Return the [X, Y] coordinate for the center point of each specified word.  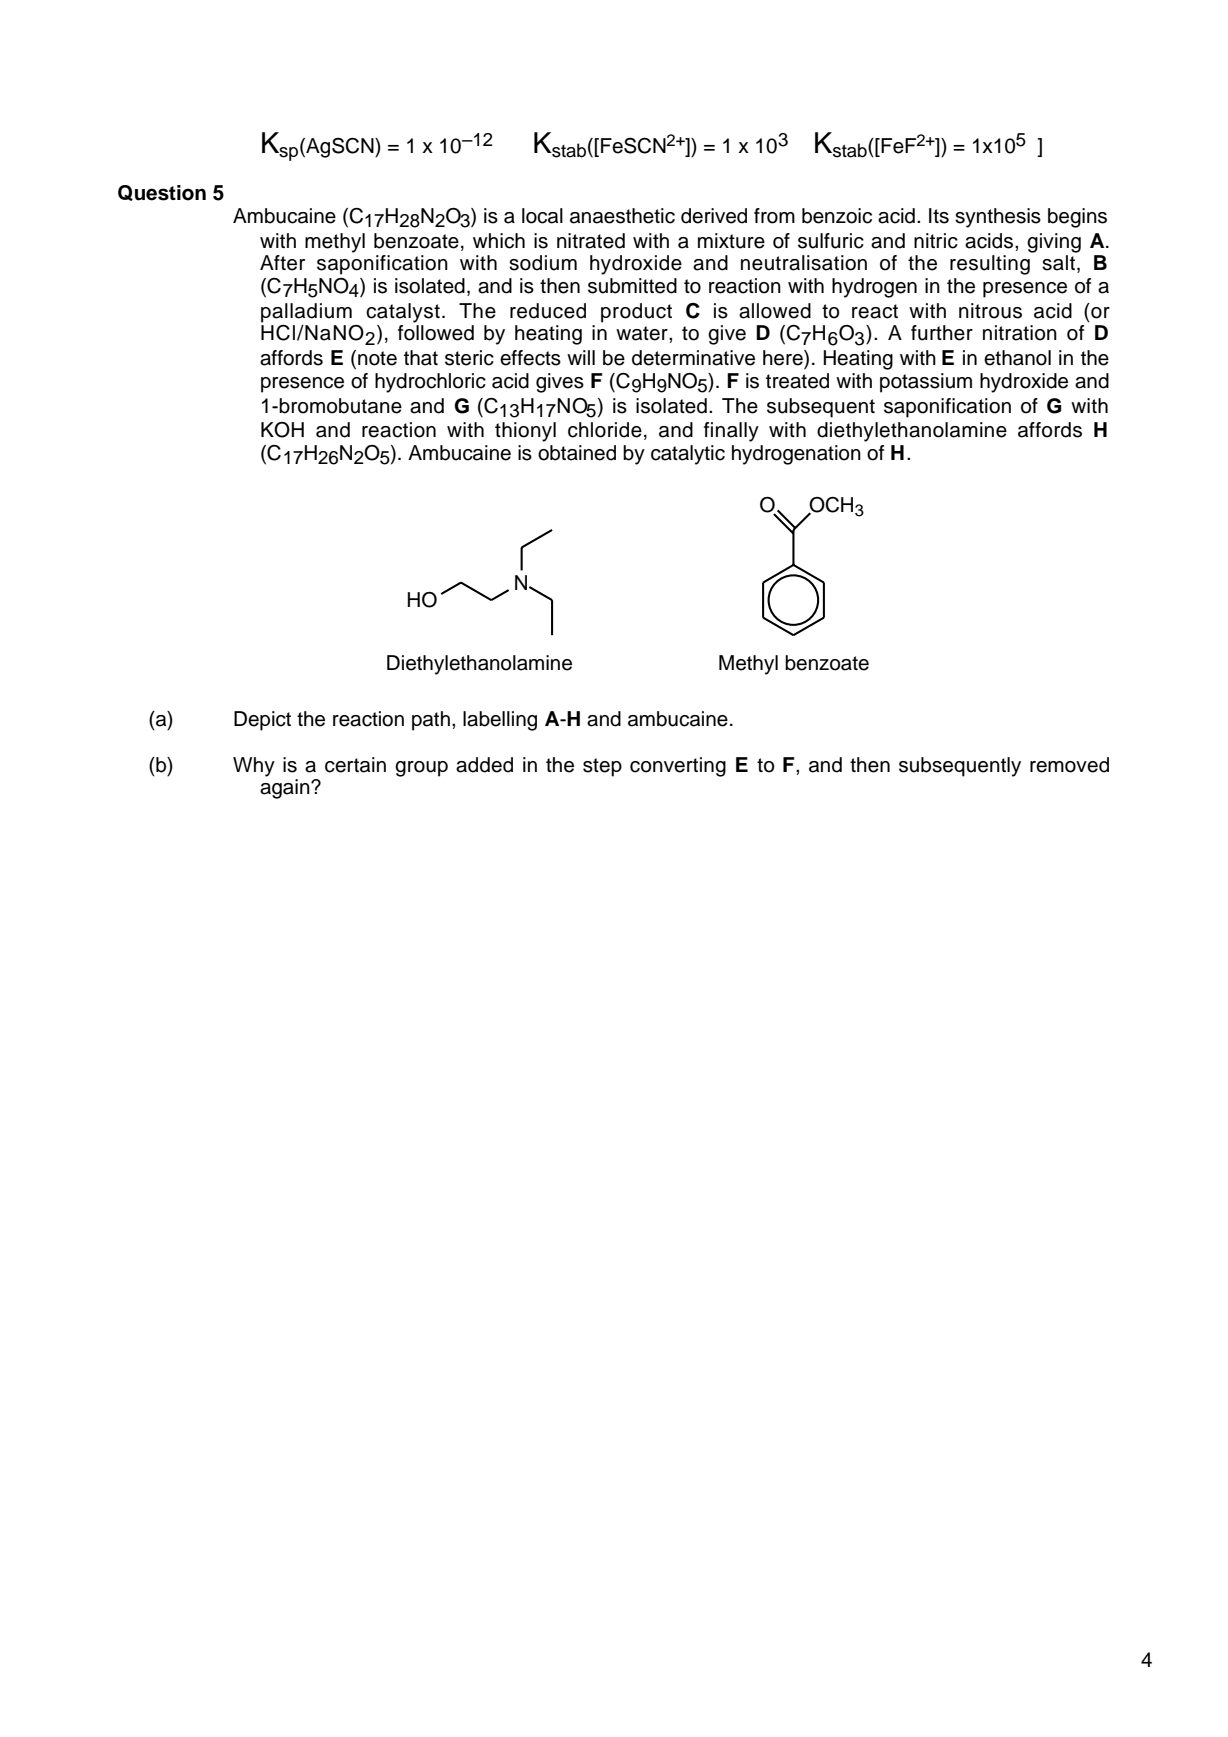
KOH [282, 430]
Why [254, 767]
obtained [577, 453]
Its [939, 216]
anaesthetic [622, 216]
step [602, 767]
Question [162, 193]
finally [731, 432]
